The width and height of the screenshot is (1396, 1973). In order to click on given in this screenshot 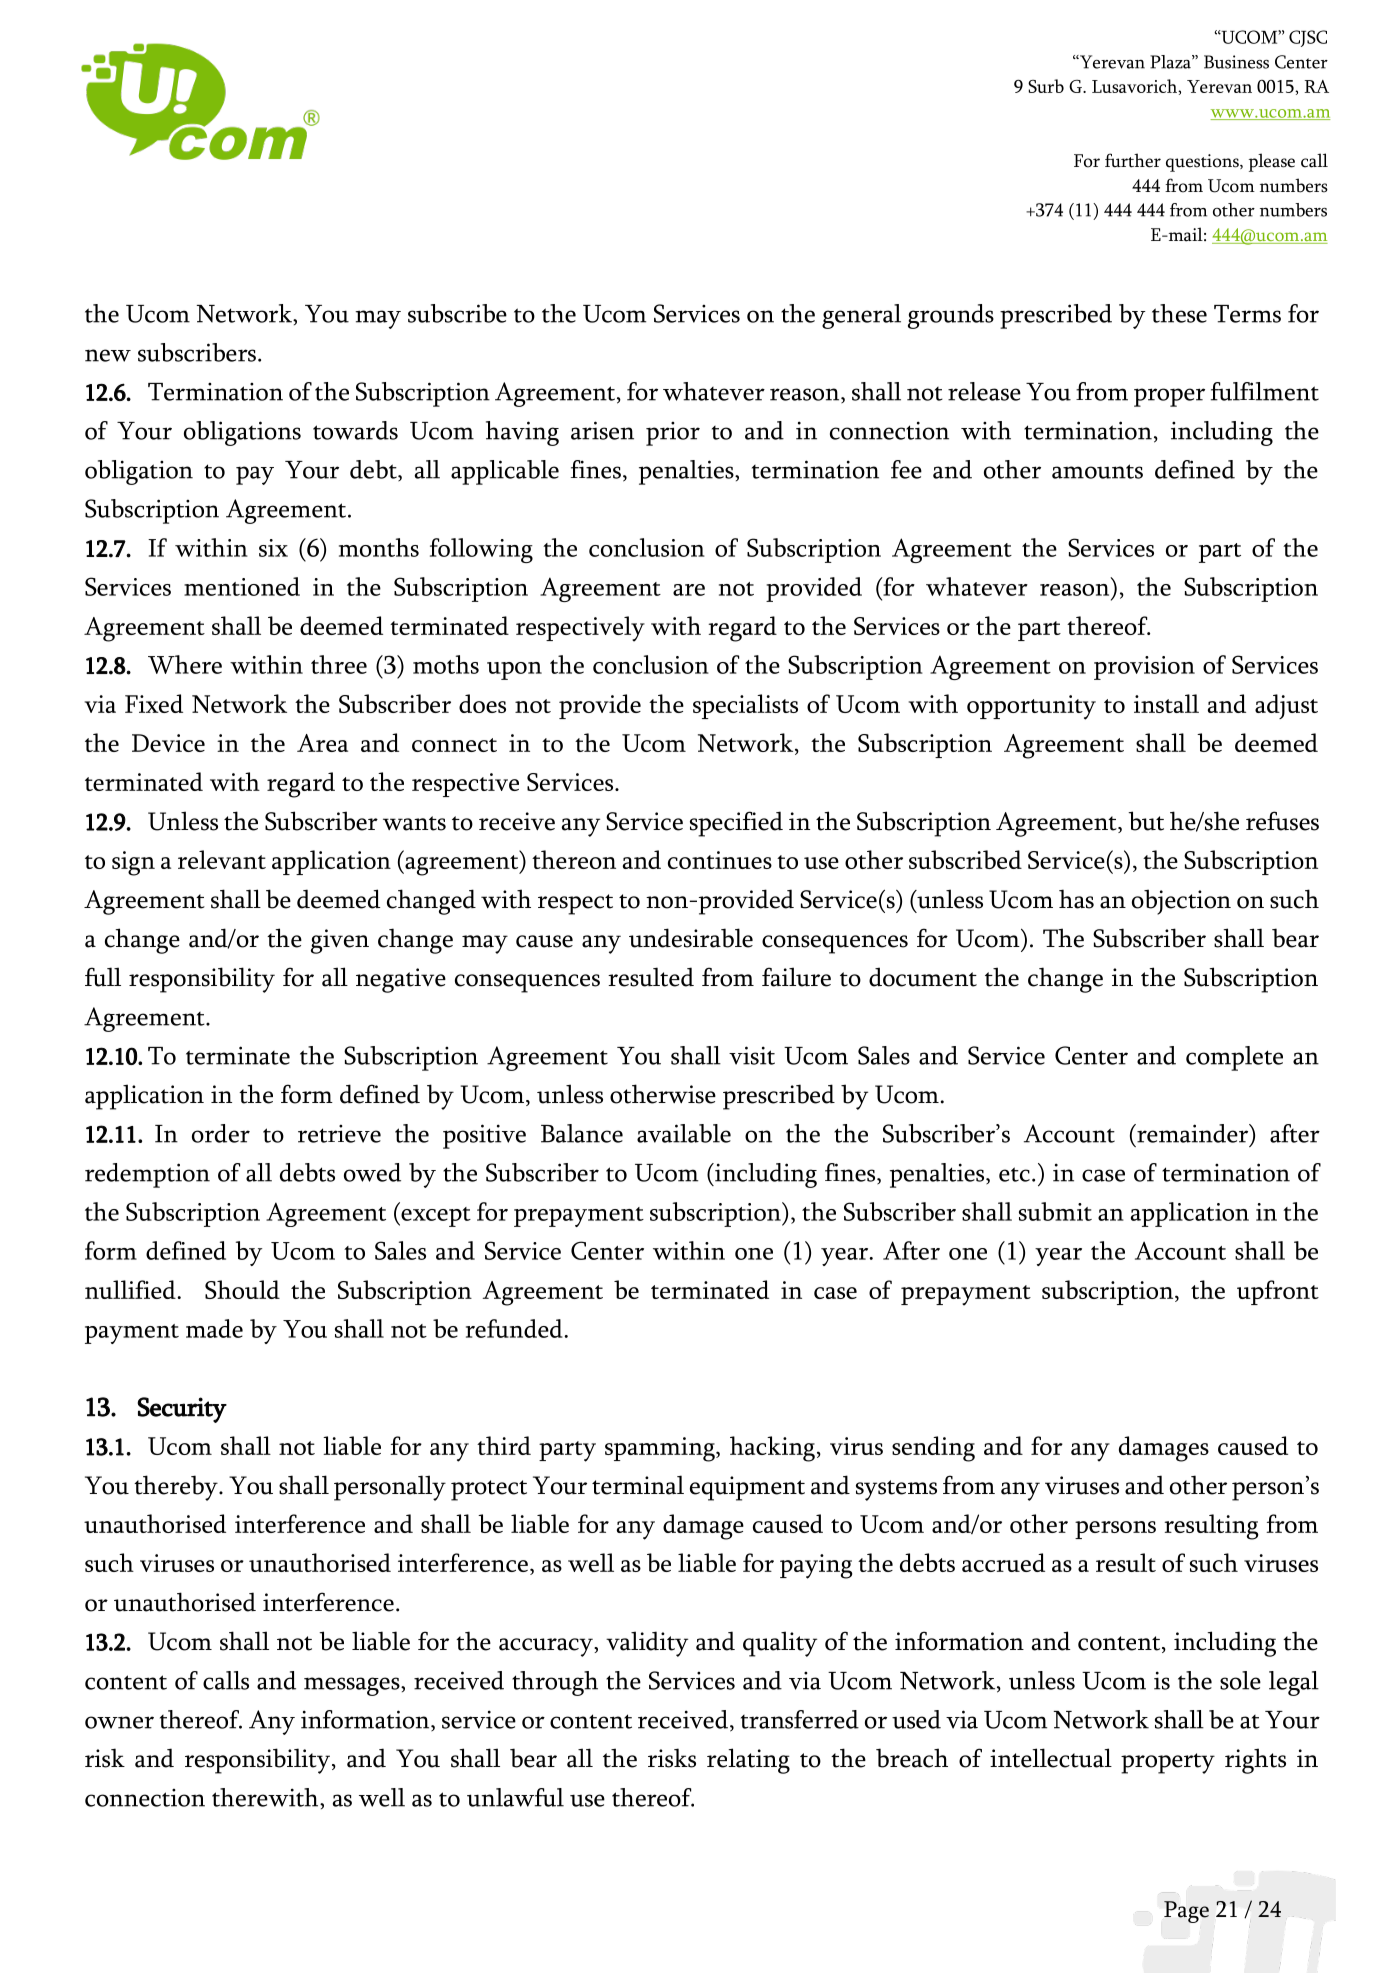, I will do `click(340, 941)`.
